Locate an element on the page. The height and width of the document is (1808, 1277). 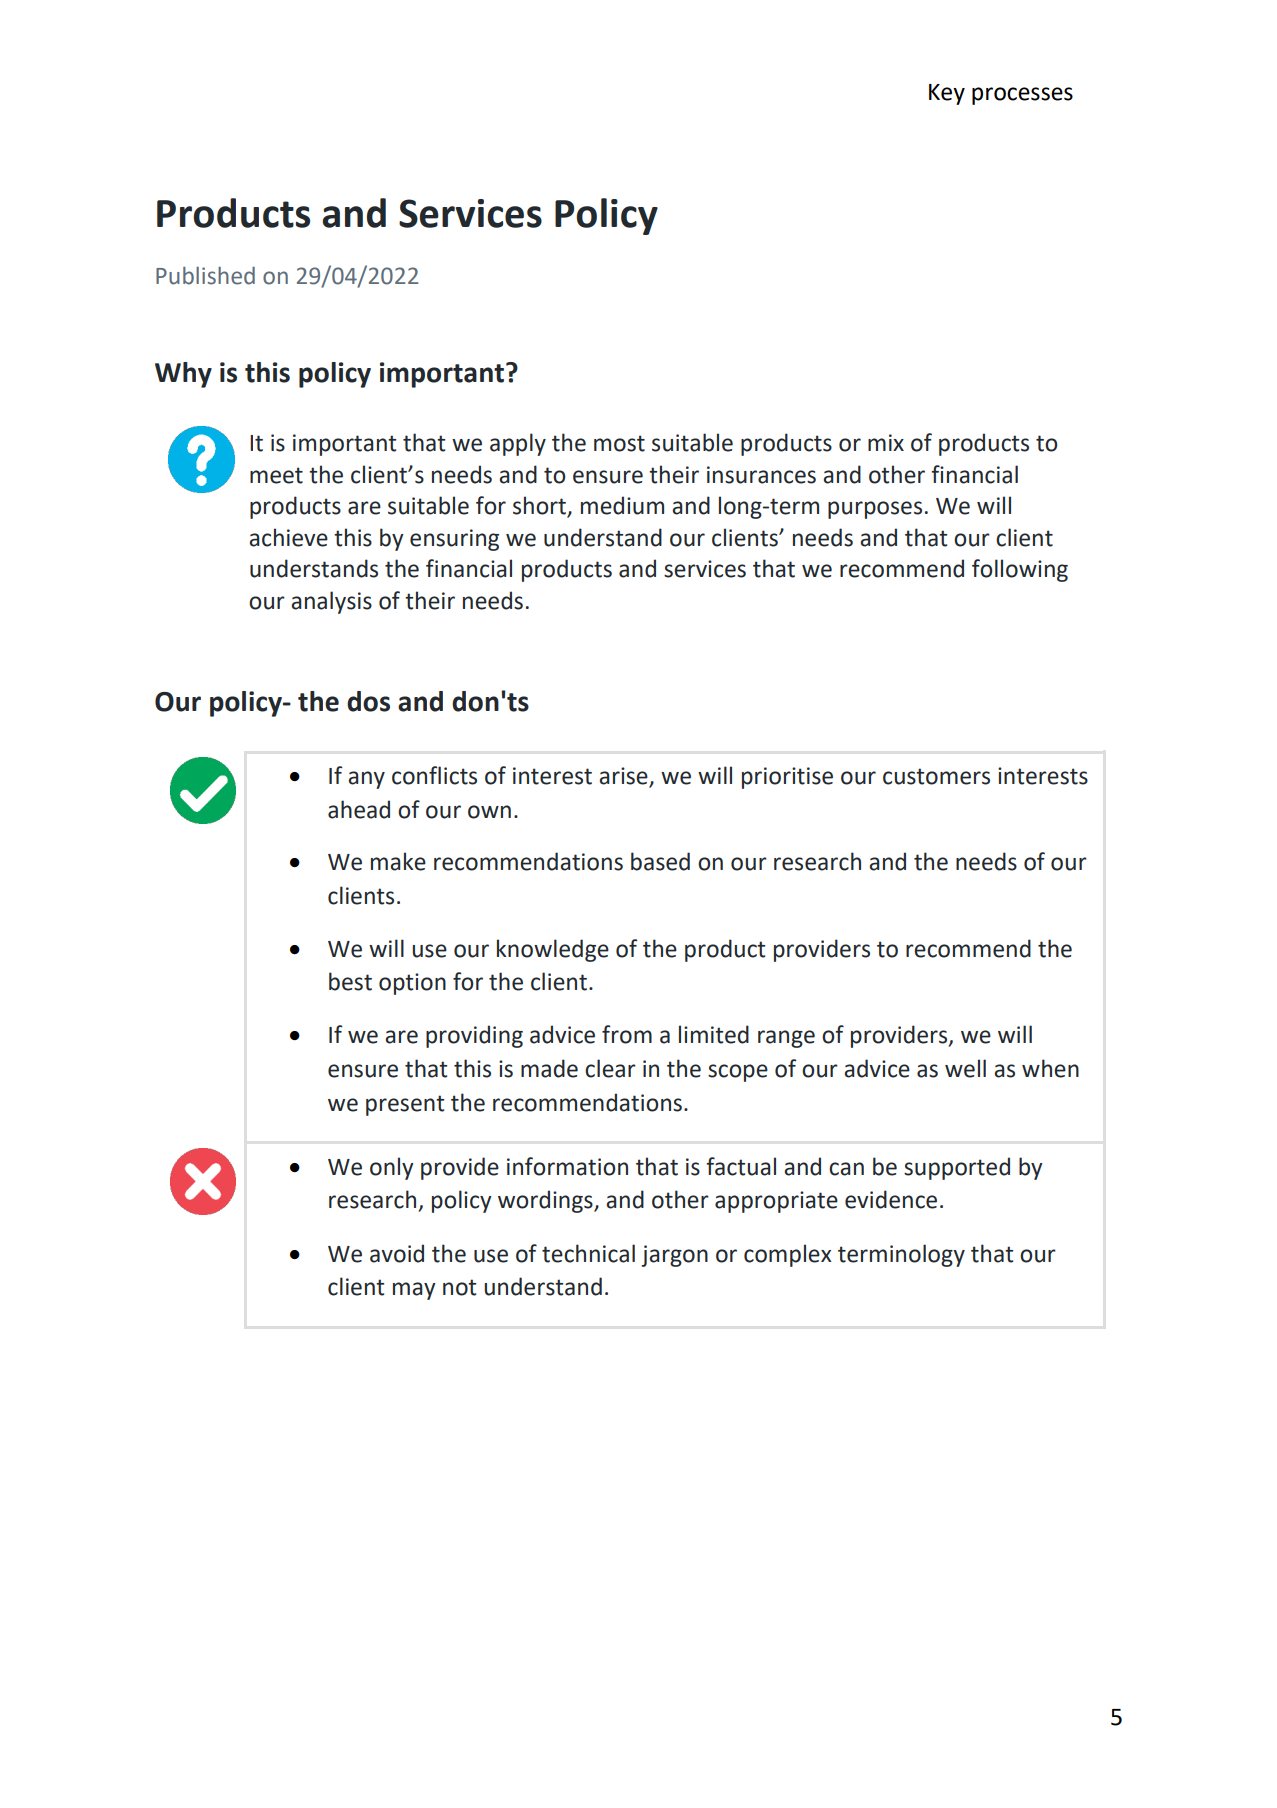
avoid is located at coordinates (397, 1253).
